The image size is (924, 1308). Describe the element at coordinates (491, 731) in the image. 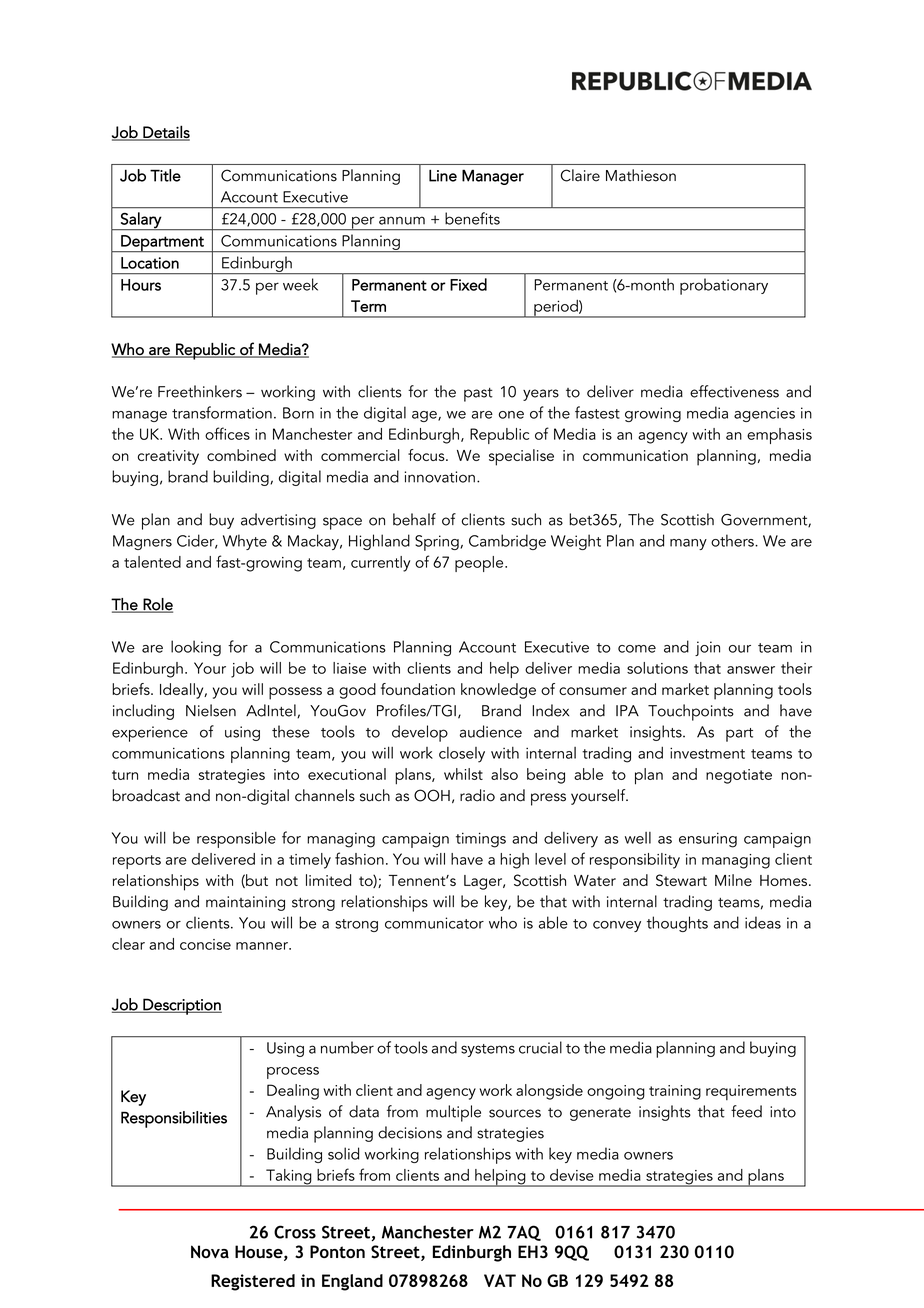

I see `audience` at that location.
